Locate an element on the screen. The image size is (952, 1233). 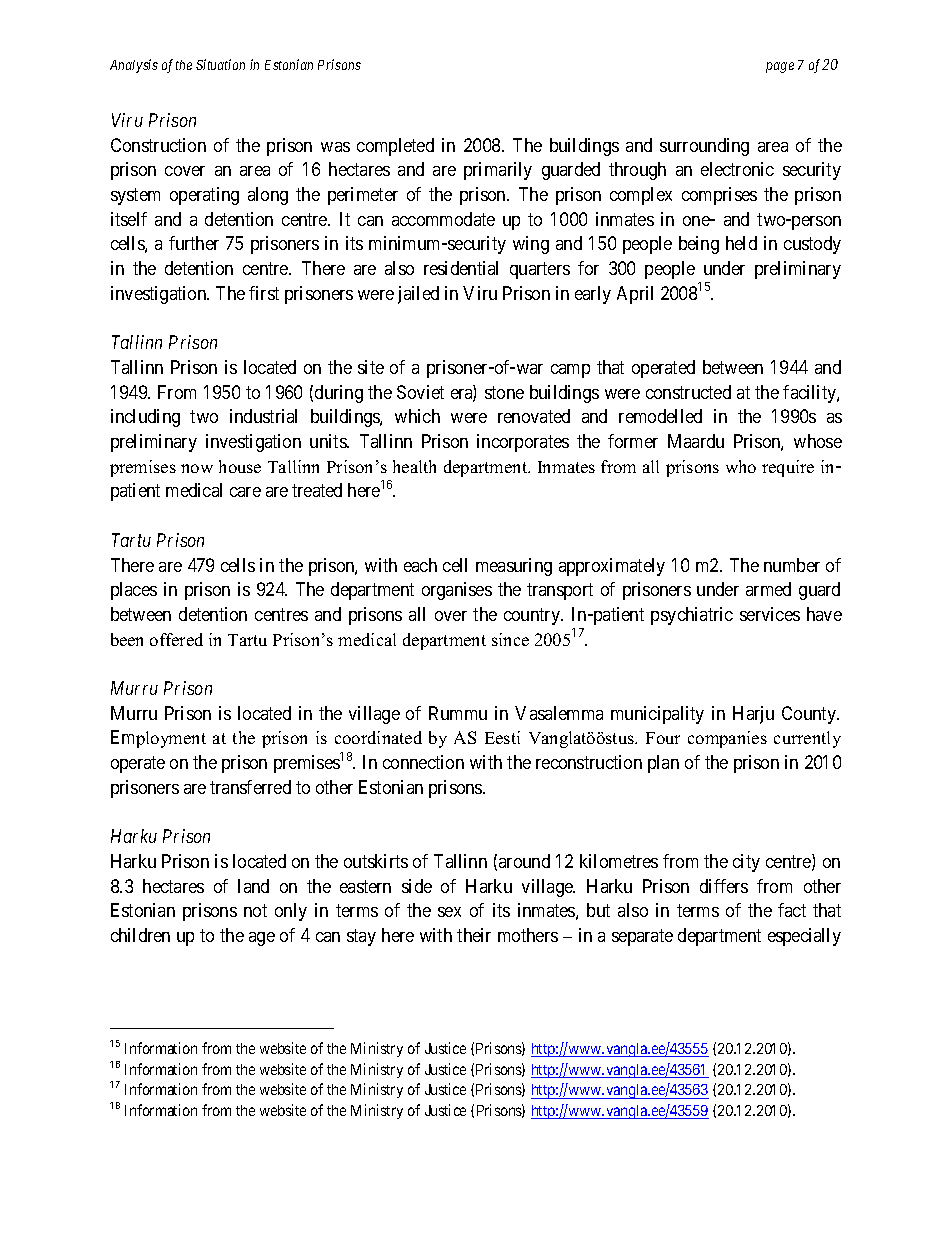
industrial is located at coordinates (263, 416).
